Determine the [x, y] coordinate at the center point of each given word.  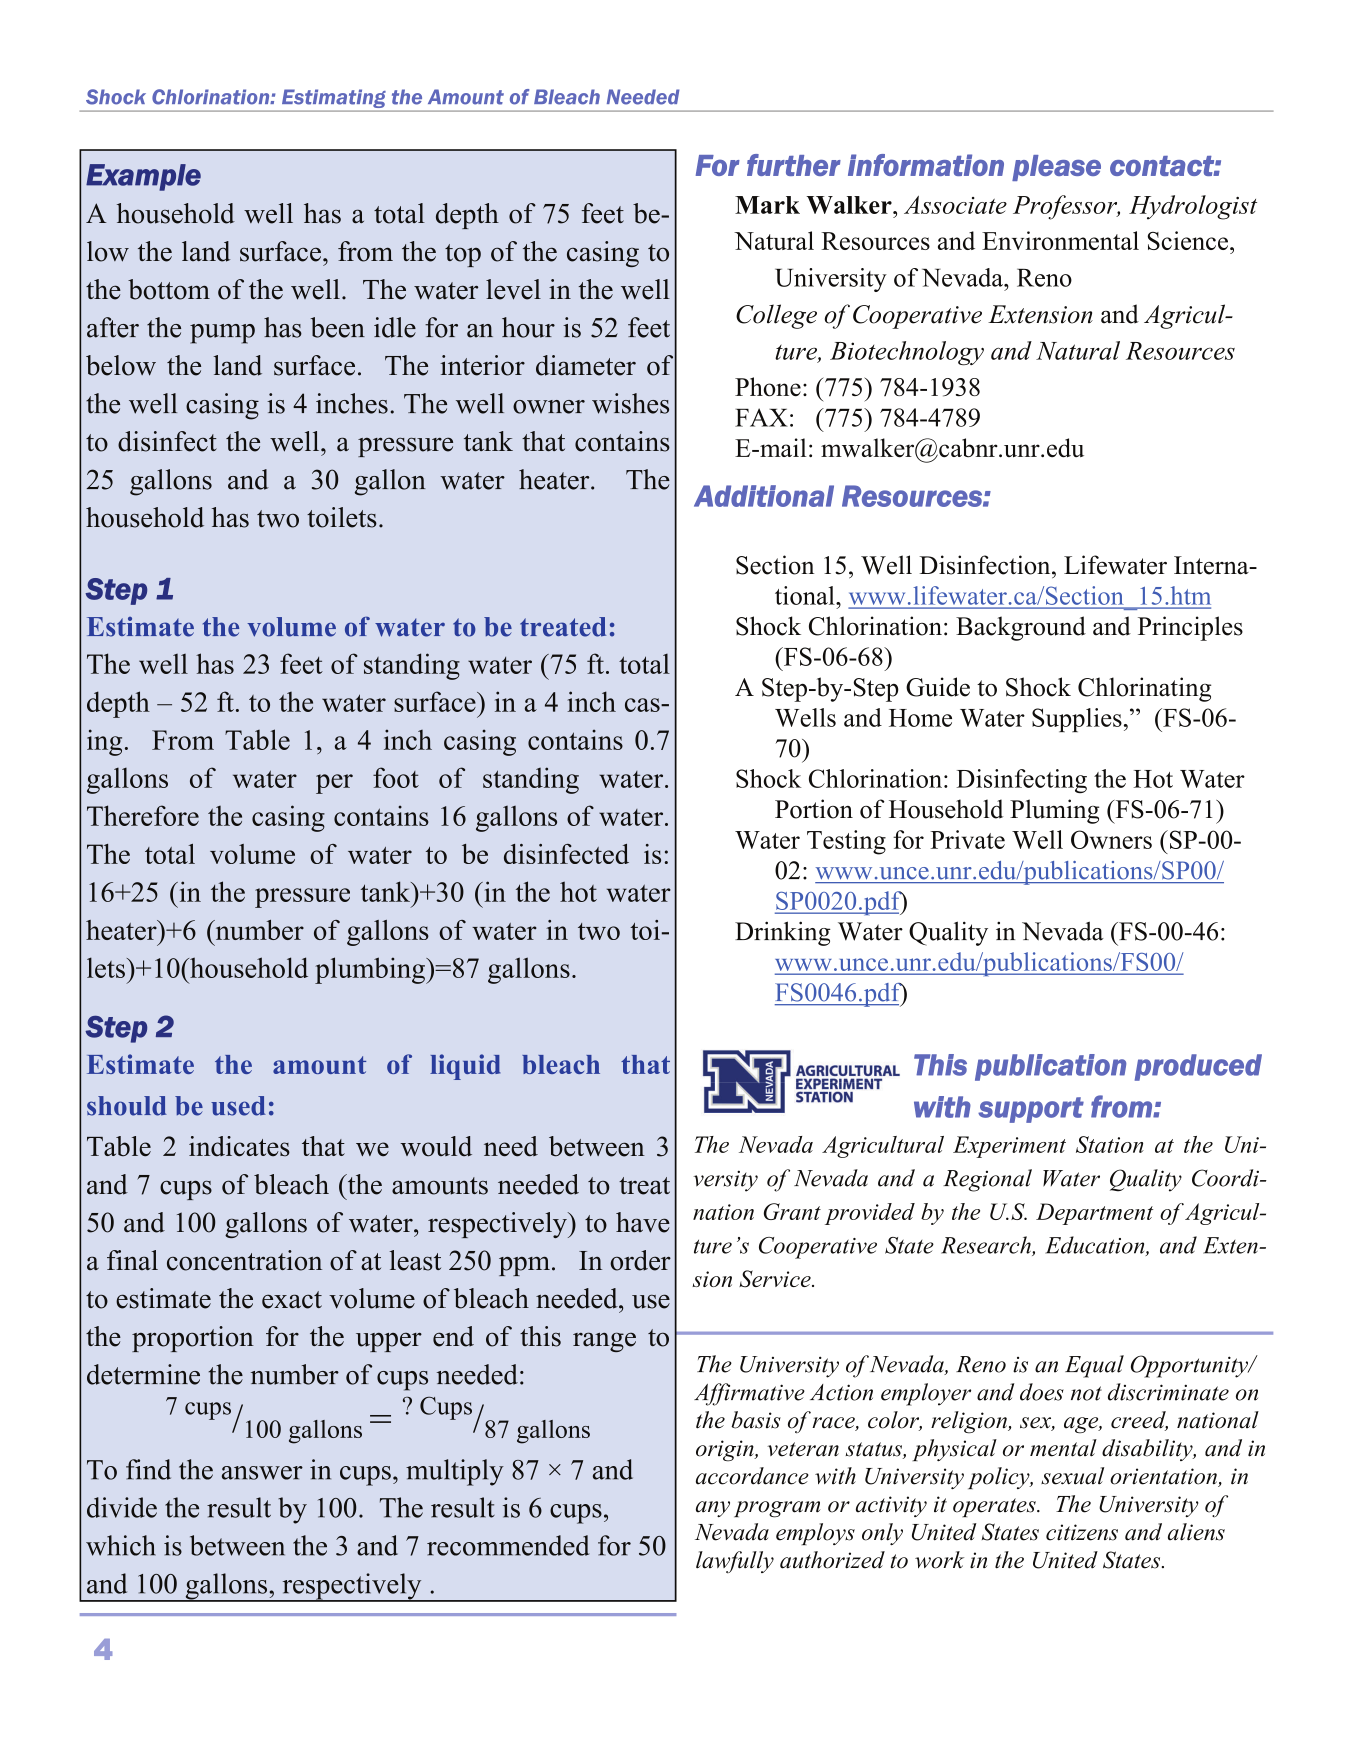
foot [396, 777]
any [713, 1509]
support [1031, 1110]
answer [262, 1473]
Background [1021, 628]
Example [143, 177]
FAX [761, 417]
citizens [1082, 1532]
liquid [465, 1067]
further [794, 165]
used [238, 1106]
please [1056, 168]
